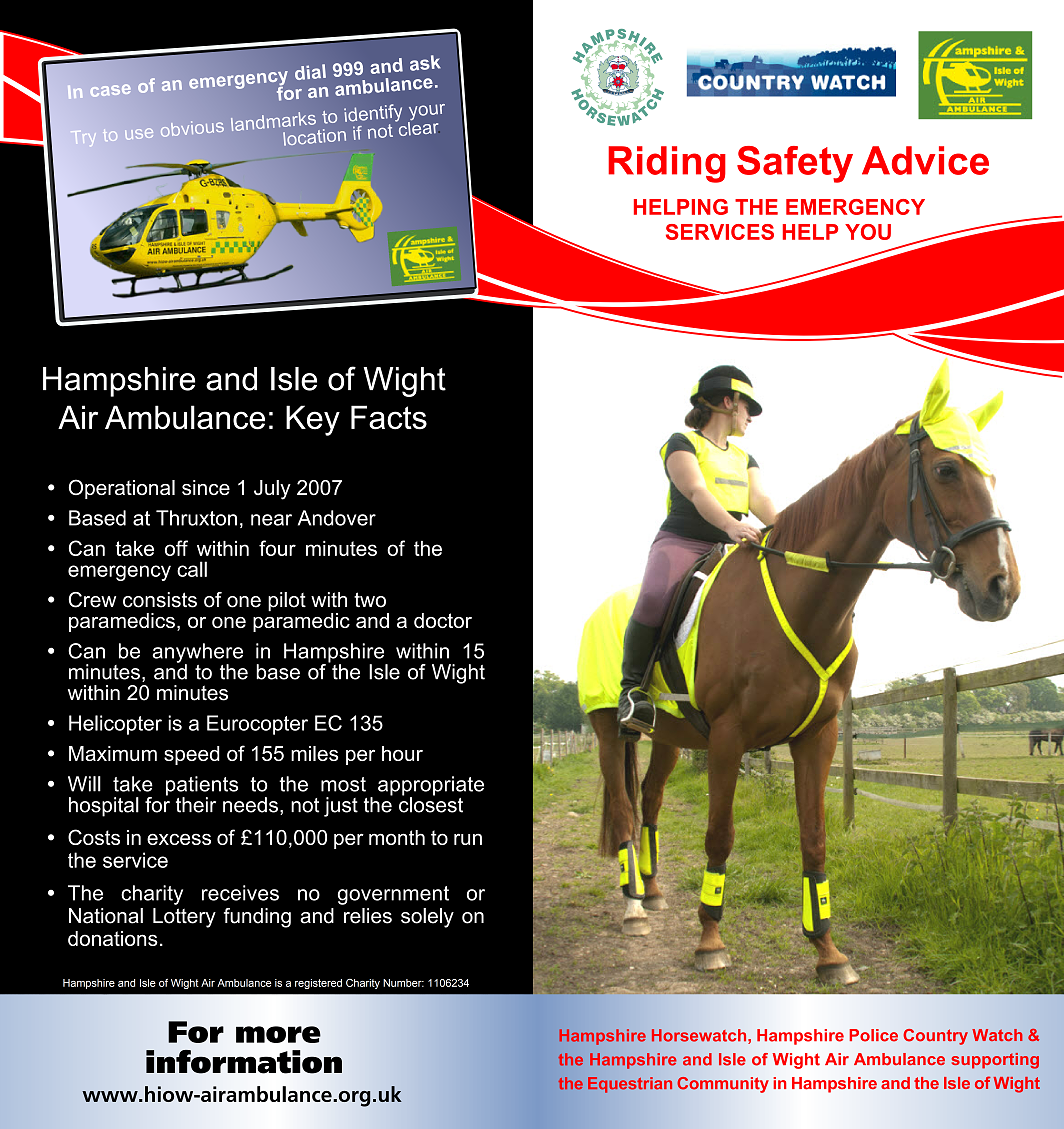  What do you see at coordinates (874, 1035) in the document?
I see `Police` at bounding box center [874, 1035].
